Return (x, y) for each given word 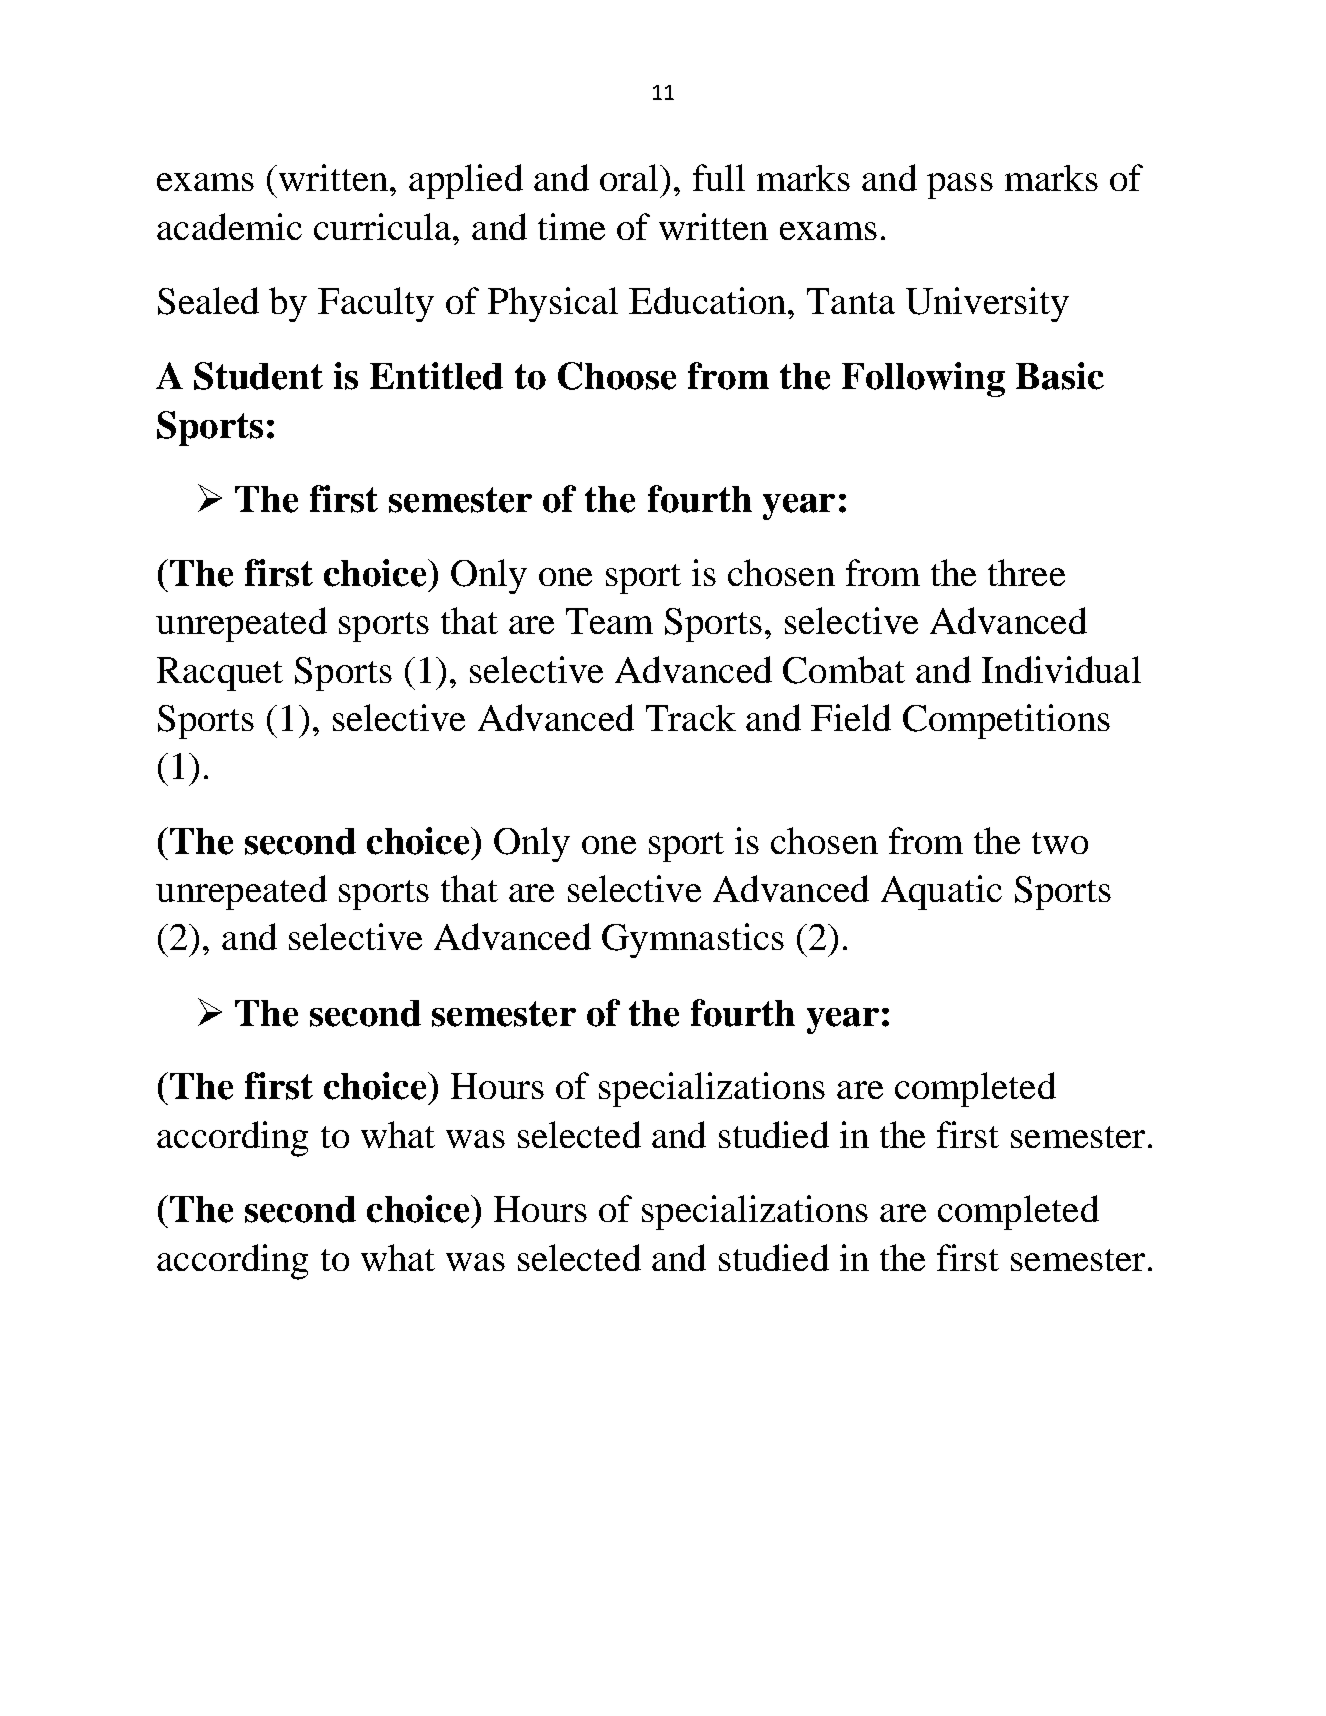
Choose (617, 376)
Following (923, 379)
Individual (1061, 669)
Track (691, 718)
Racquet (220, 674)
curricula (384, 226)
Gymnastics (693, 940)
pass (960, 186)
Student (258, 376)
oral (630, 177)
